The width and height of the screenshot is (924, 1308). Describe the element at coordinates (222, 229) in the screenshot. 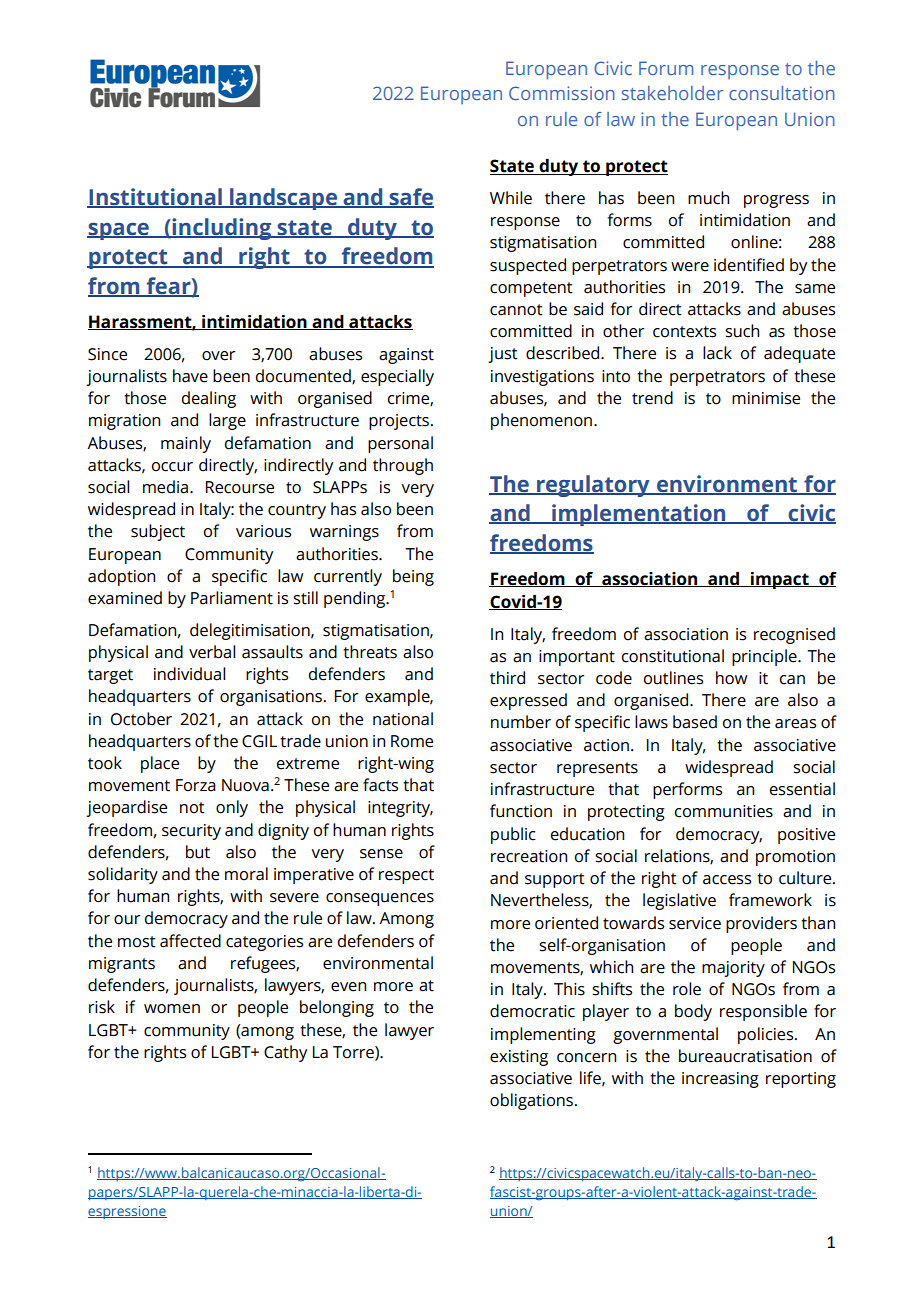

I see `including` at that location.
